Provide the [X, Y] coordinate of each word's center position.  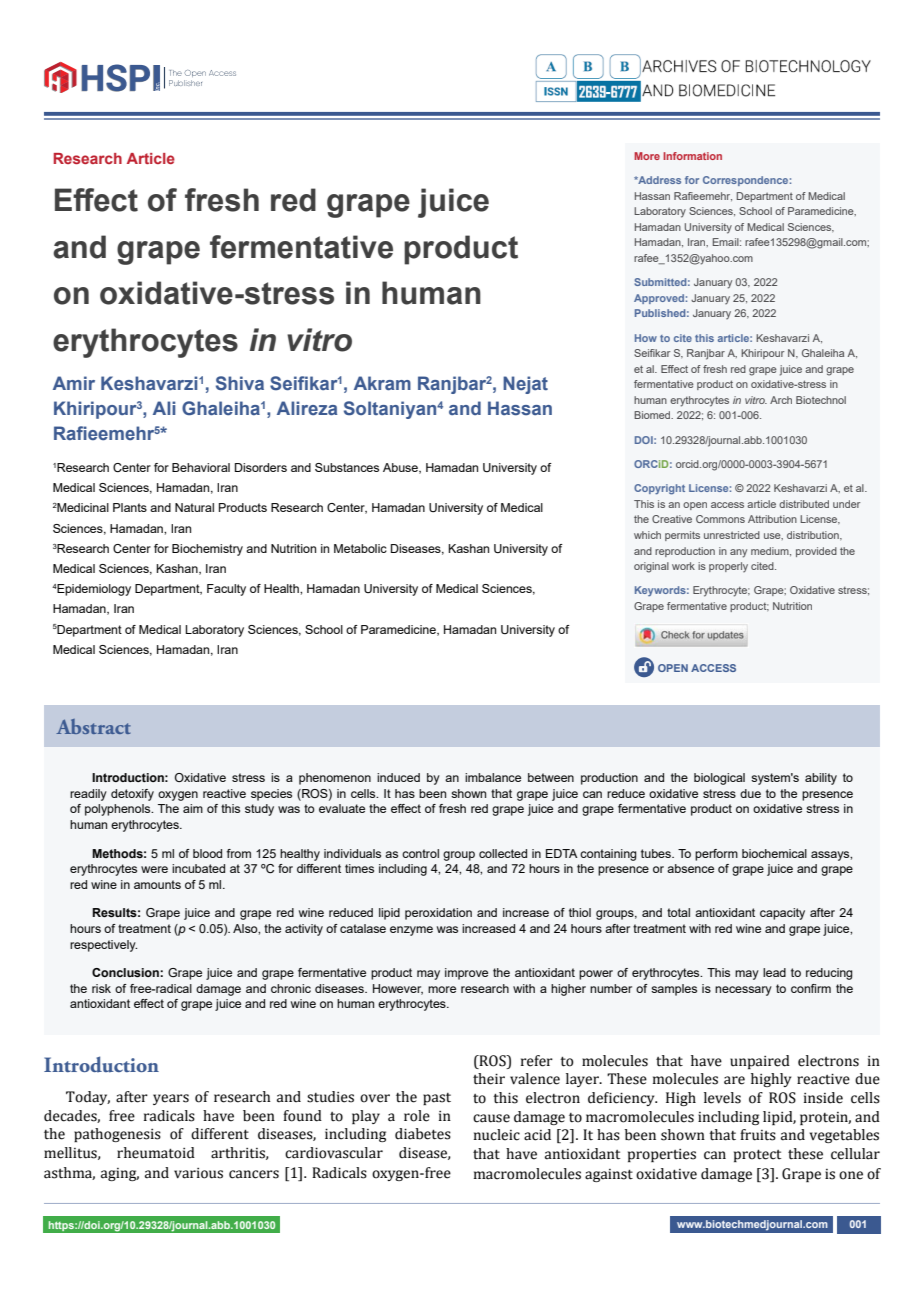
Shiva [240, 383]
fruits [758, 1135]
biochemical [774, 853]
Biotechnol [821, 400]
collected [503, 853]
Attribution [772, 519]
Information [692, 156]
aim [193, 808]
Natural [194, 507]
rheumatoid [156, 1153]
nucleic [497, 1135]
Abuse [401, 468]
